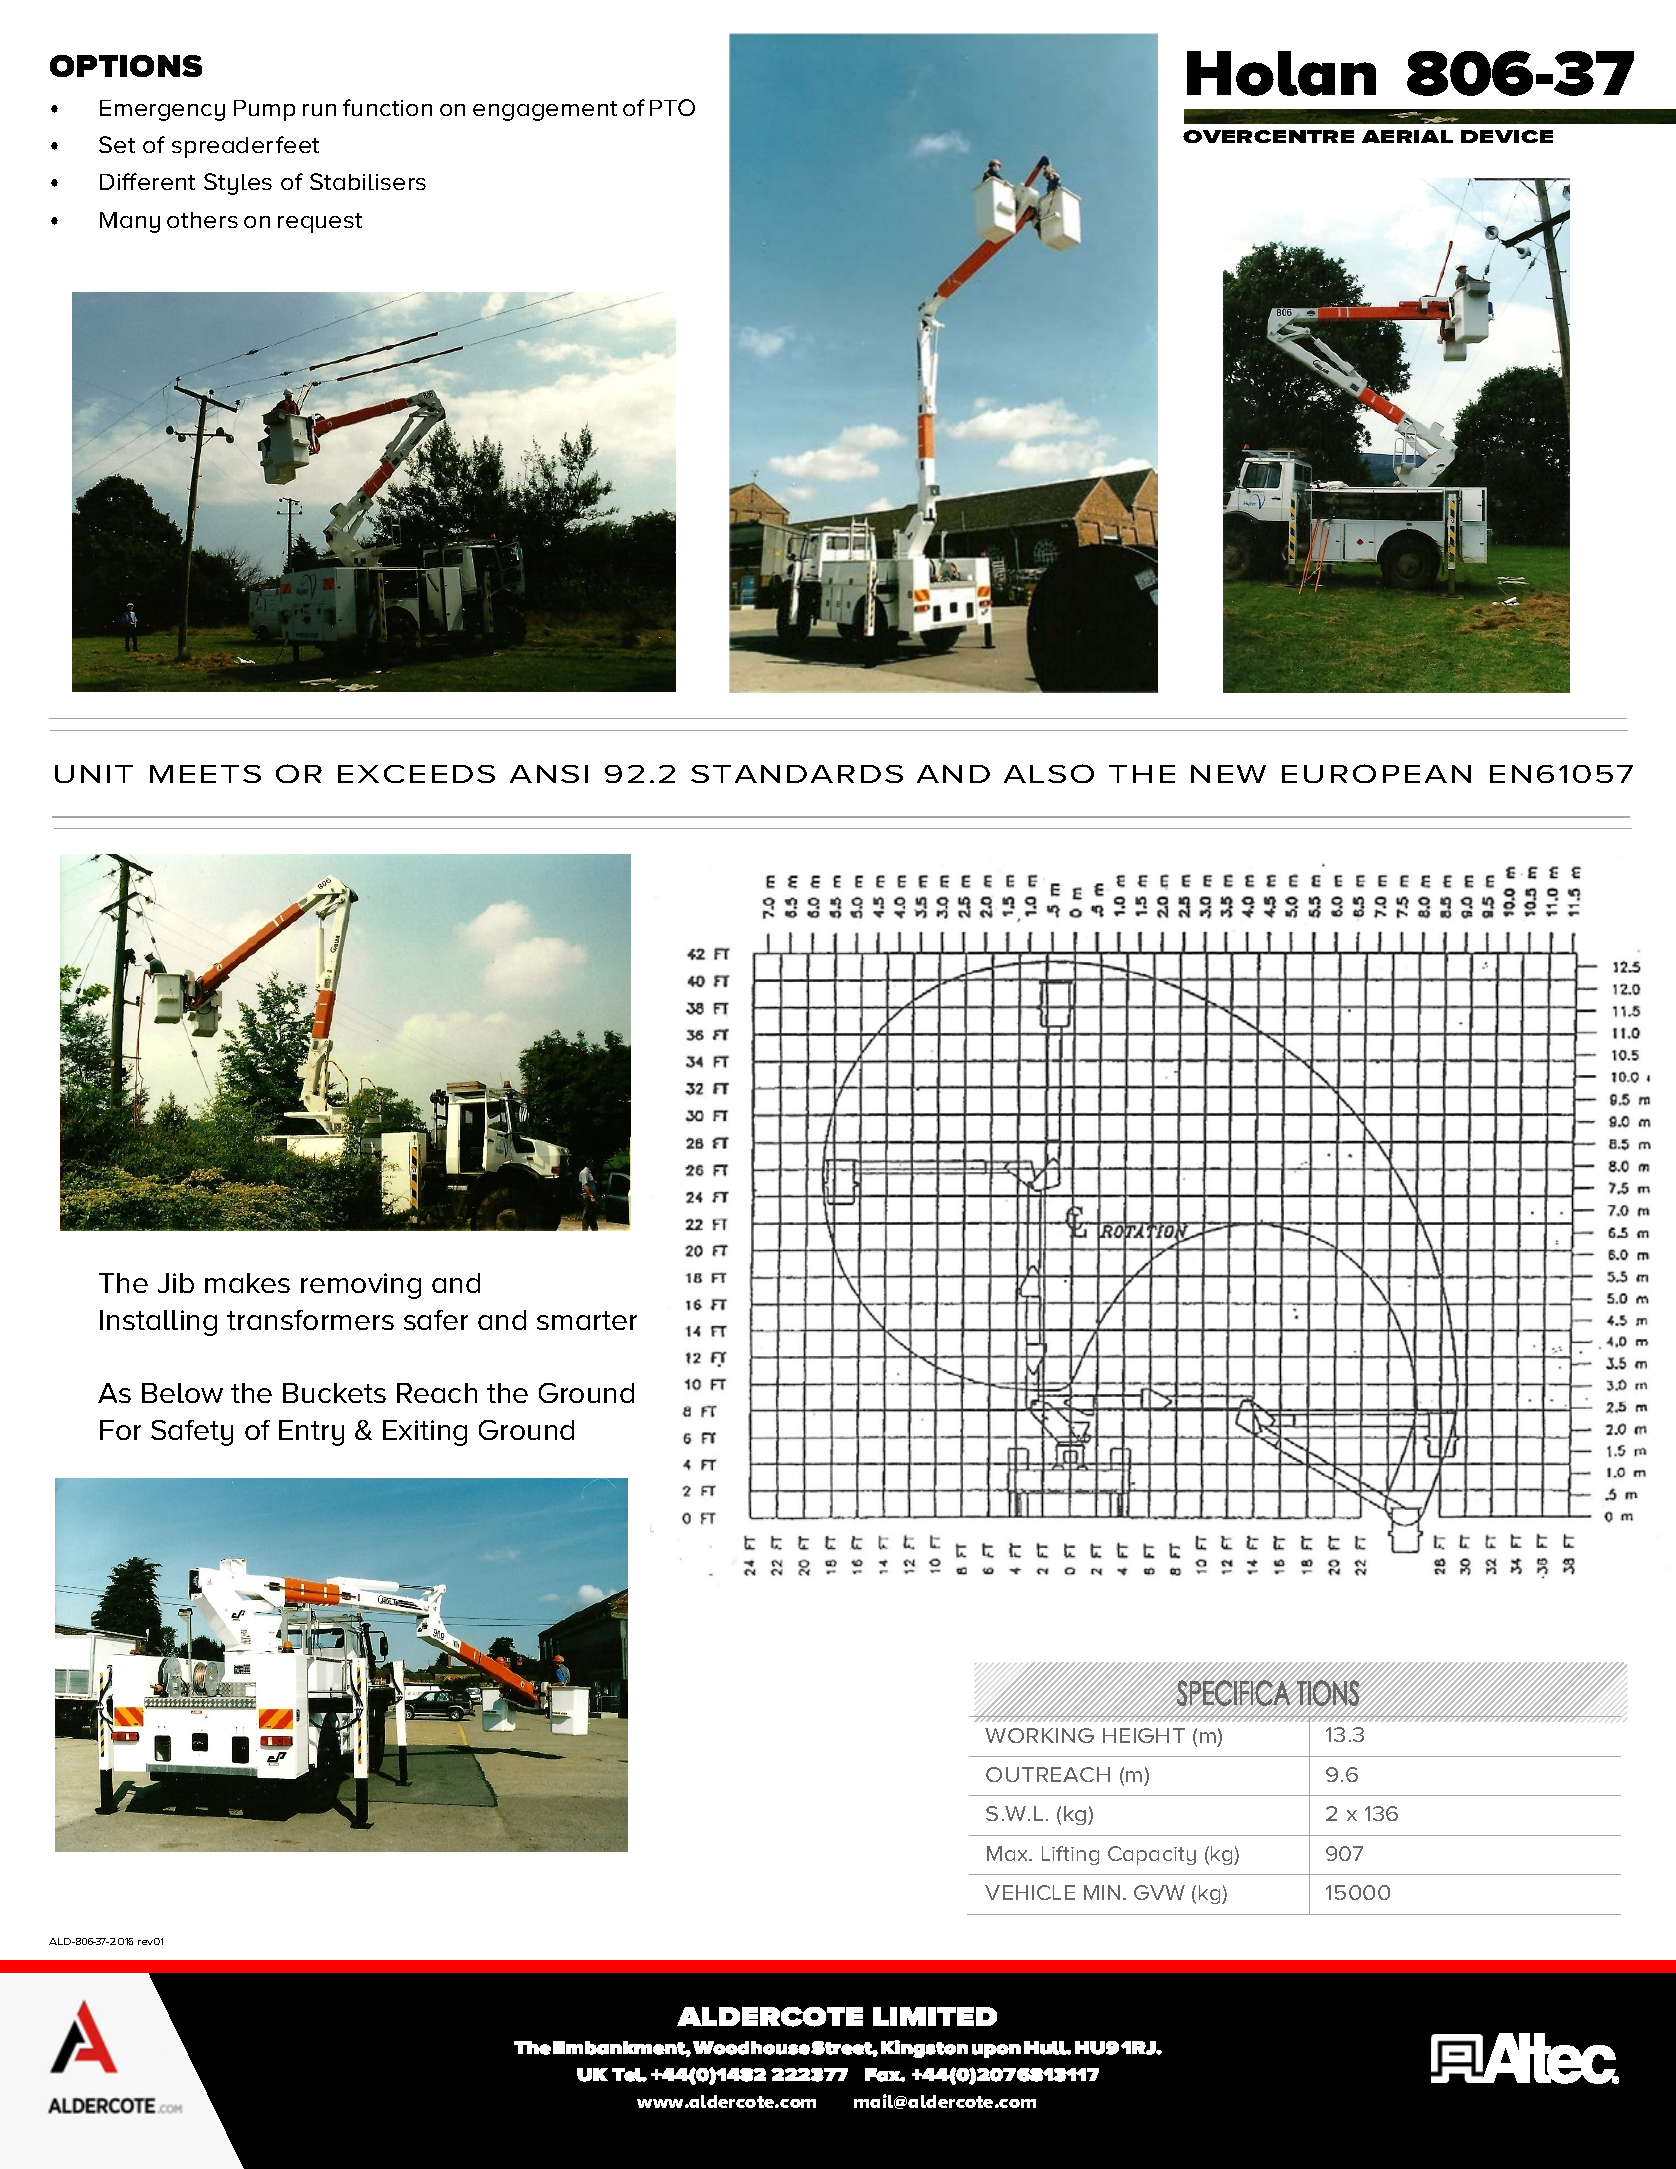  Describe the element at coordinates (587, 1320) in the document. I see `smarter` at that location.
